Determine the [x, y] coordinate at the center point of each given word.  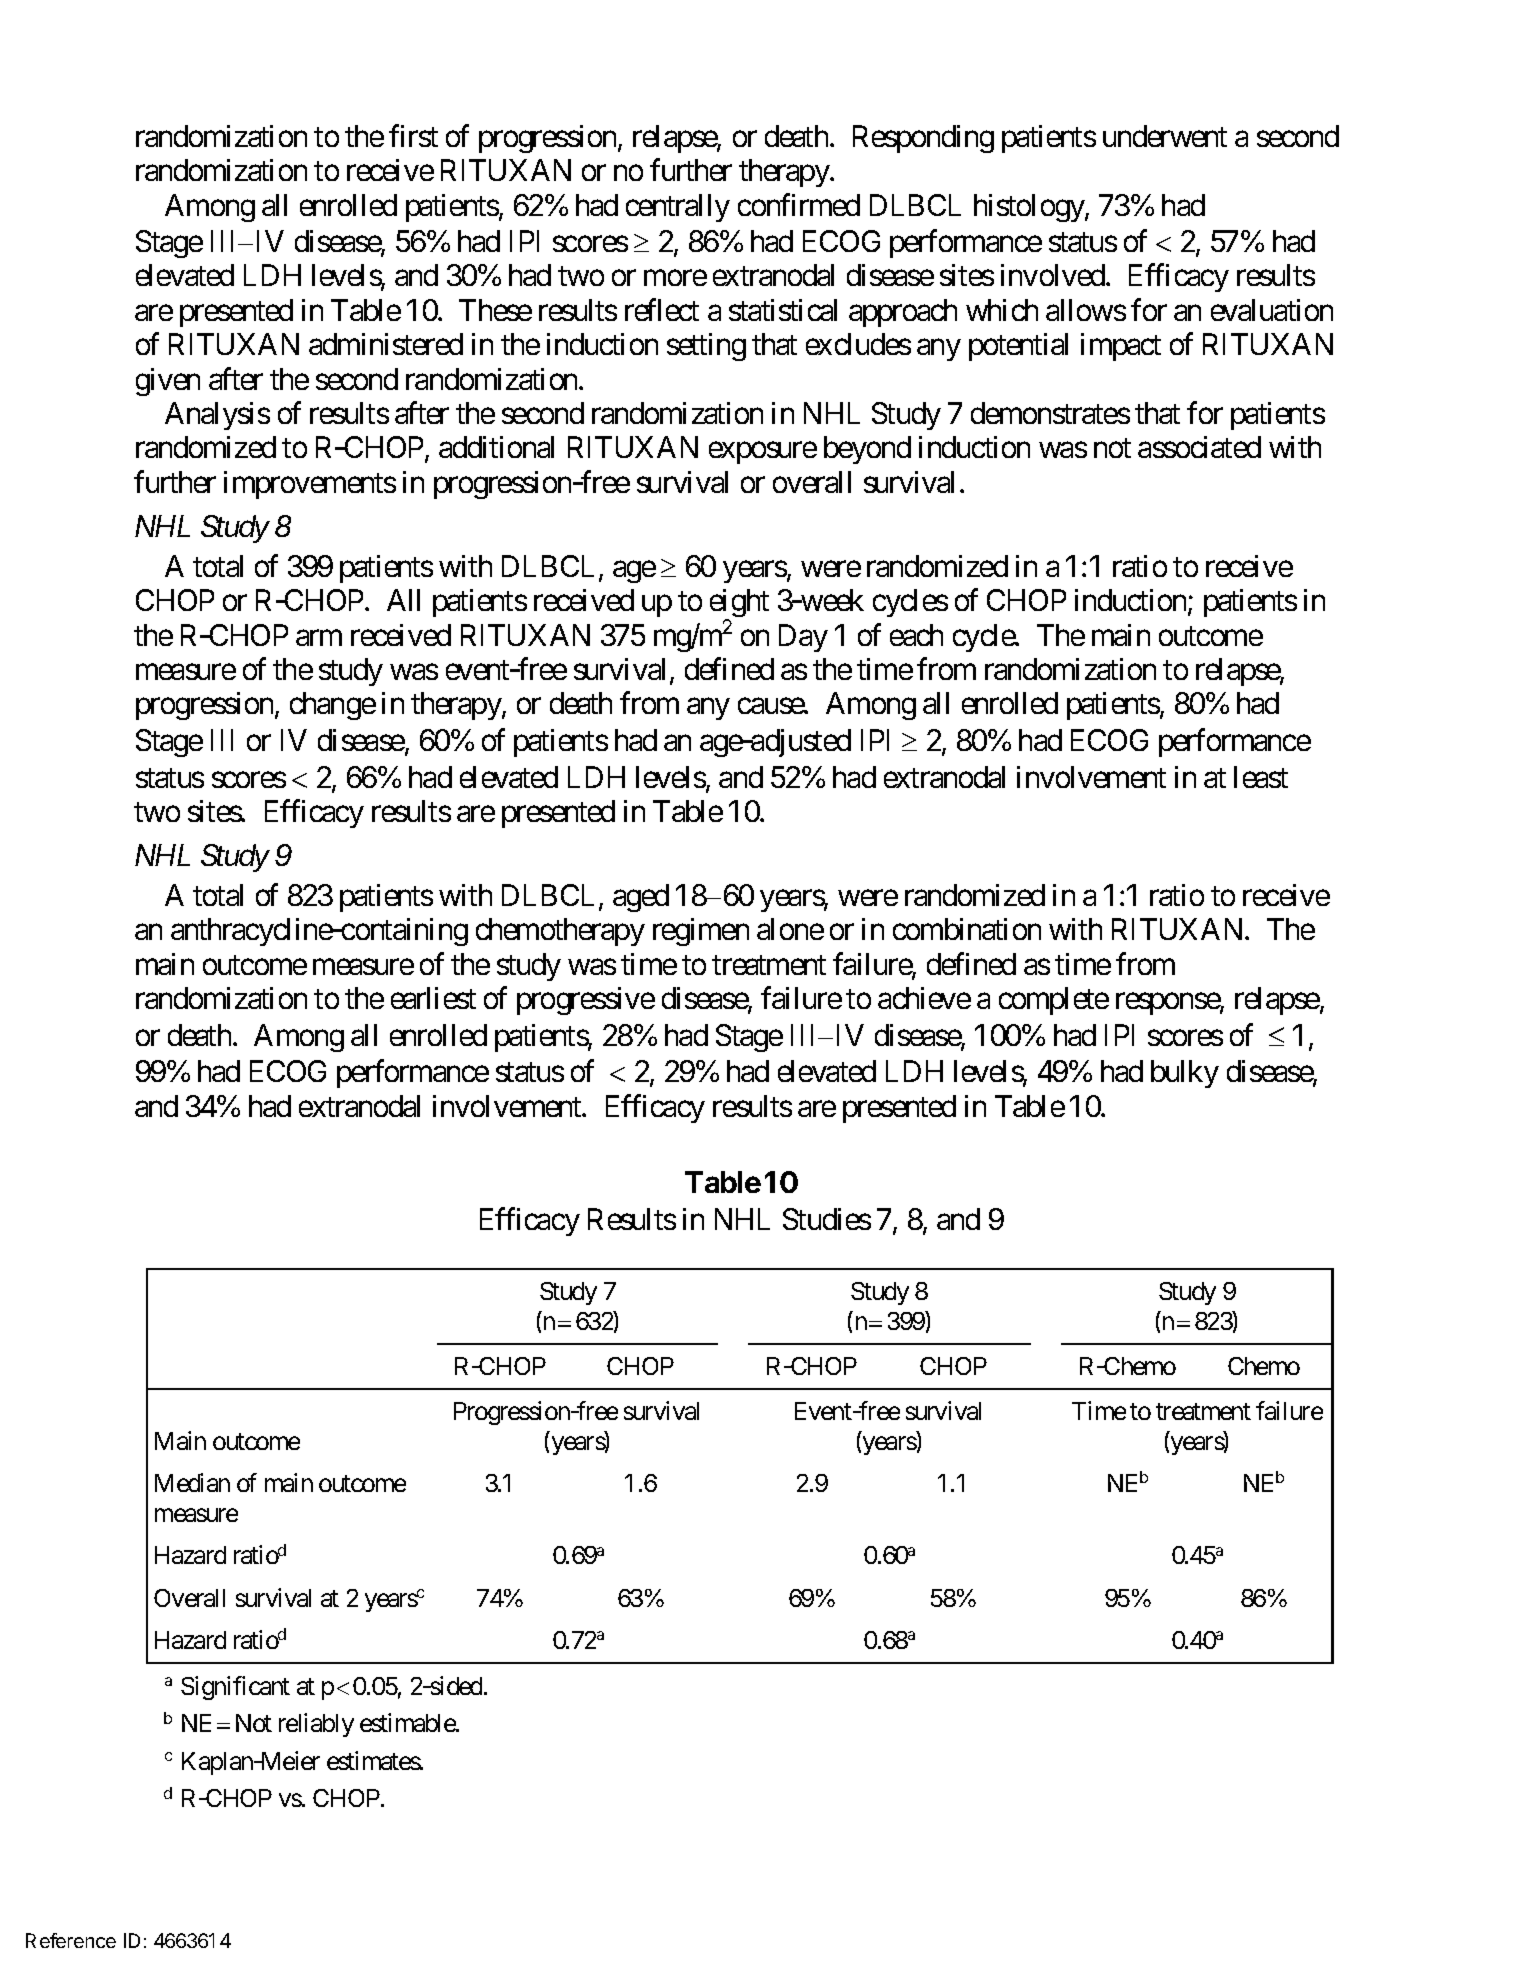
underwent [1165, 136]
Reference [71, 1940]
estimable [408, 1723]
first [413, 135]
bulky [1185, 1074]
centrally [678, 208]
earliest [433, 998]
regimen [701, 932]
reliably [316, 1725]
